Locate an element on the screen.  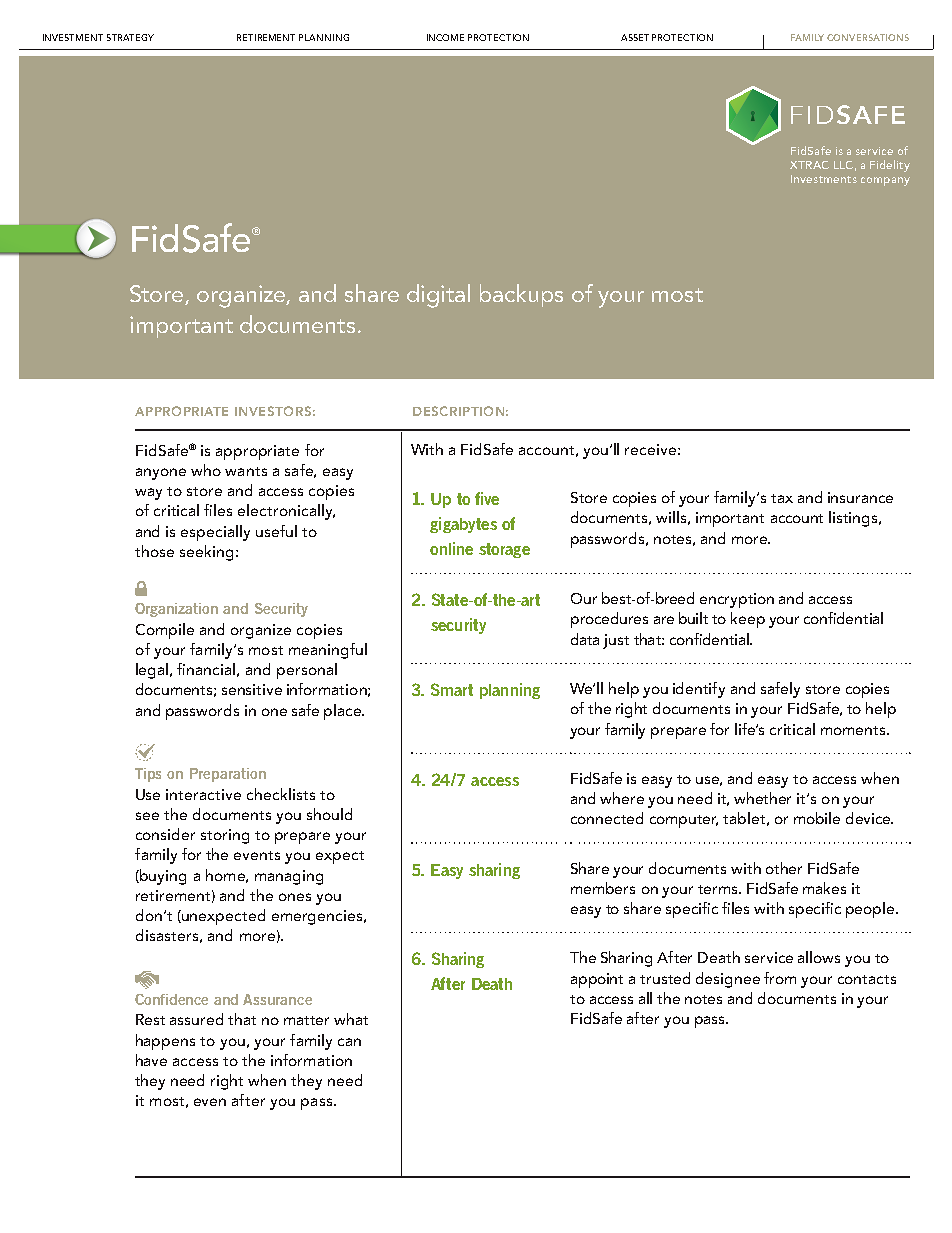
from is located at coordinates (780, 978).
